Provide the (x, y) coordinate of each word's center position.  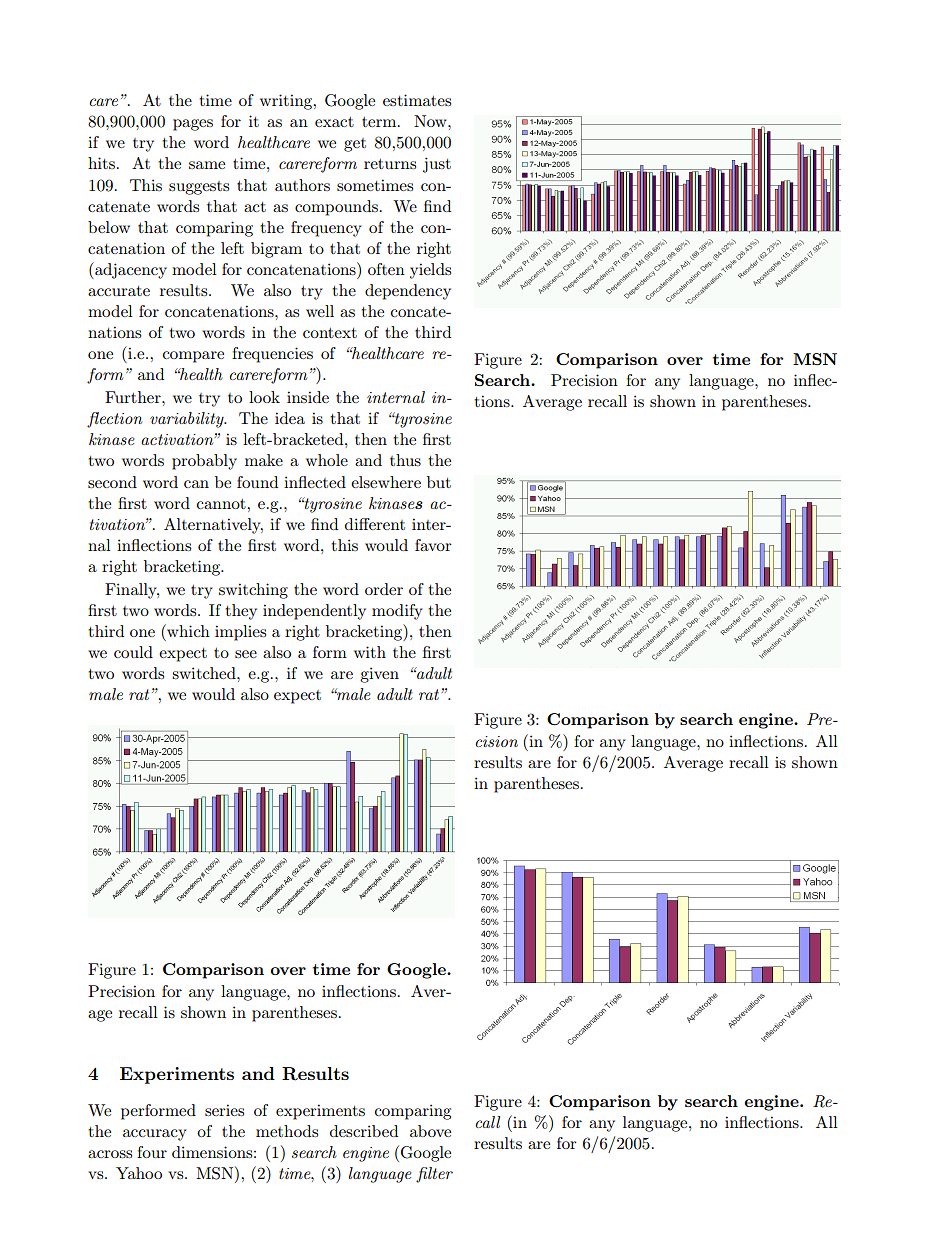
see (246, 654)
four (152, 1152)
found (257, 482)
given (379, 675)
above (430, 1131)
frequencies (272, 355)
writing (287, 102)
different (375, 524)
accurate (119, 291)
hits (103, 163)
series (224, 1110)
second (112, 482)
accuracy (155, 1135)
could (133, 652)
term (380, 122)
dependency (408, 292)
